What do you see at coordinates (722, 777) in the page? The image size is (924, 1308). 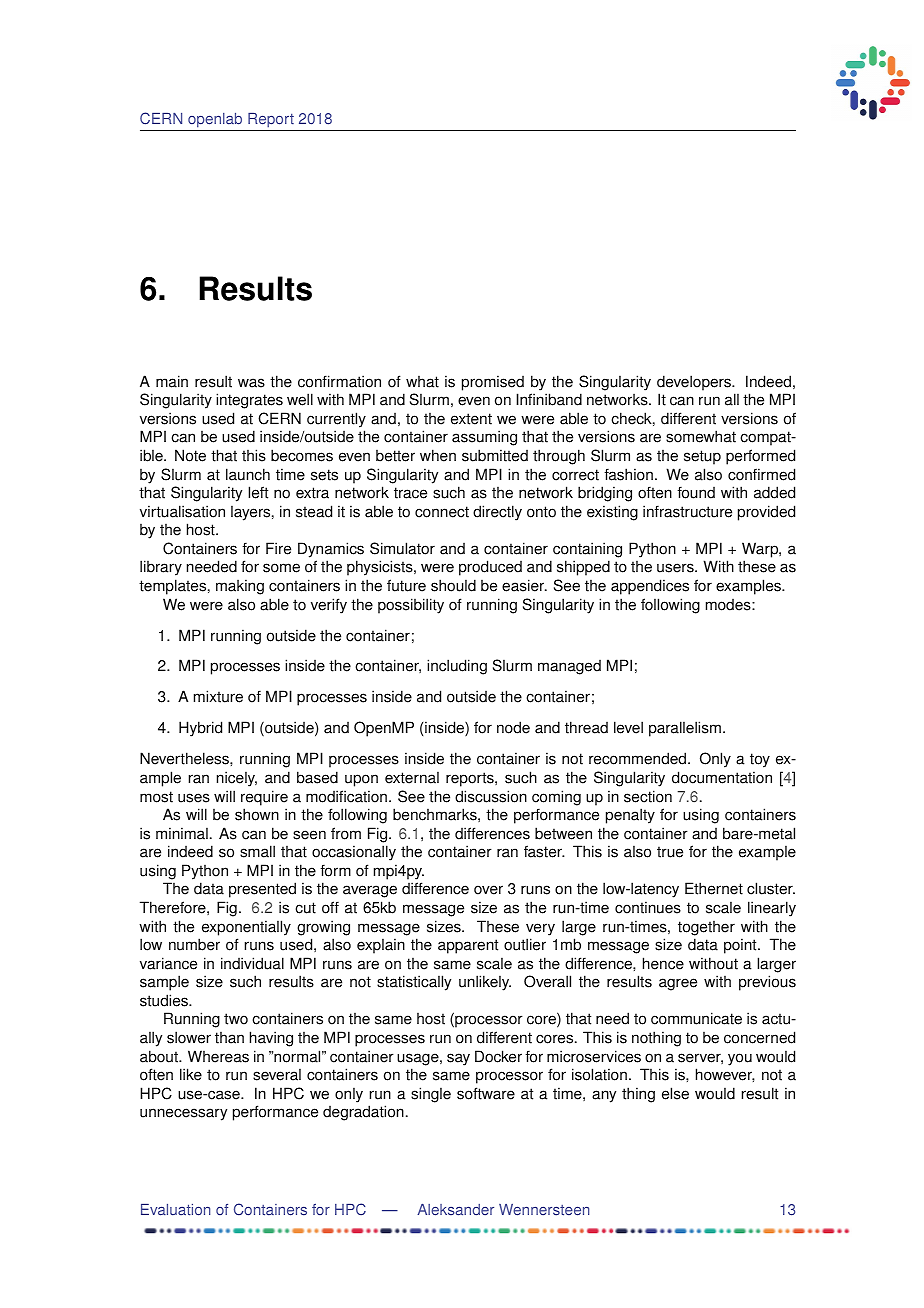 I see `documentation` at bounding box center [722, 777].
